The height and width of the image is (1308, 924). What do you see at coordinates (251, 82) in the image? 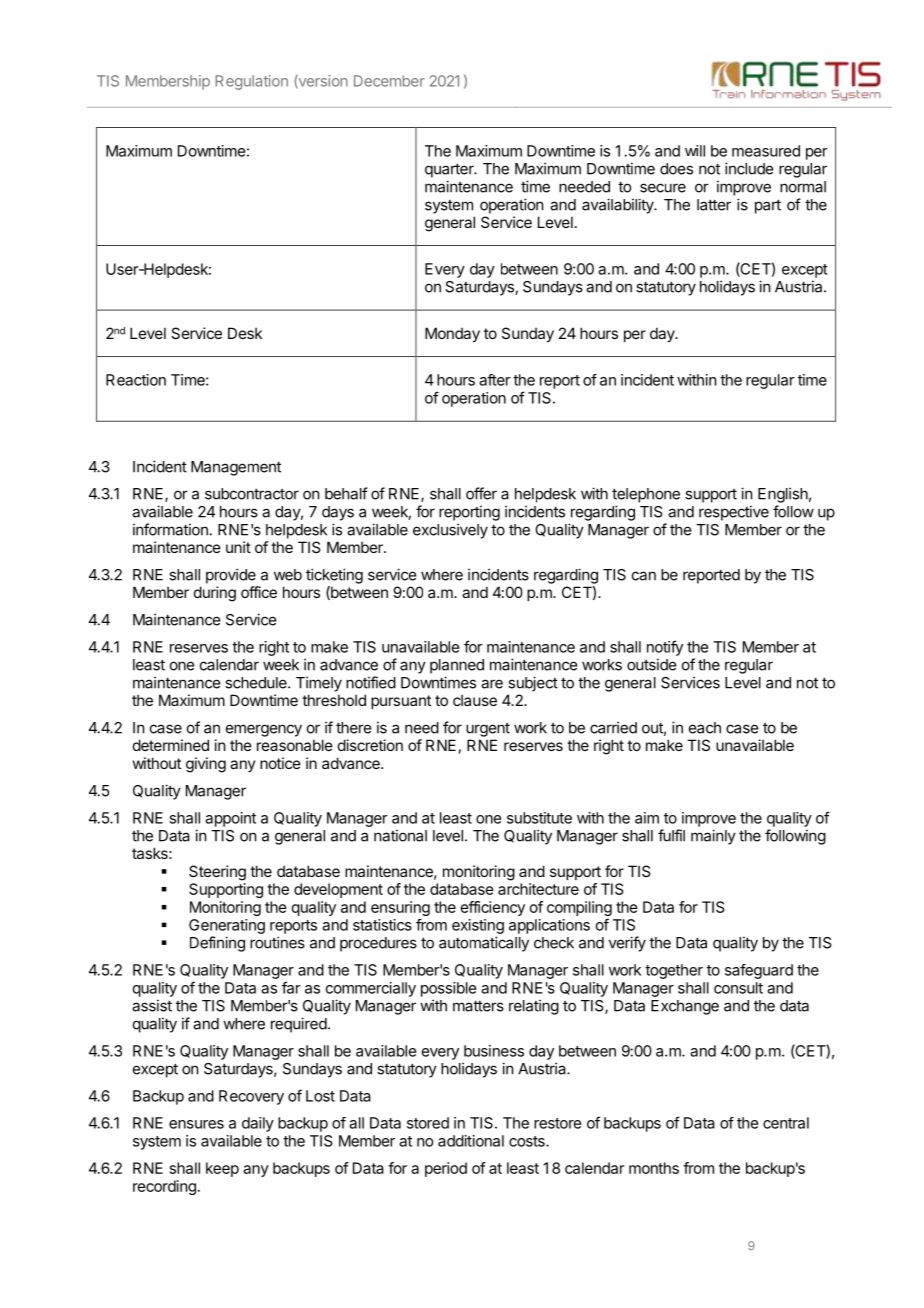
I see `Regulation` at bounding box center [251, 82].
